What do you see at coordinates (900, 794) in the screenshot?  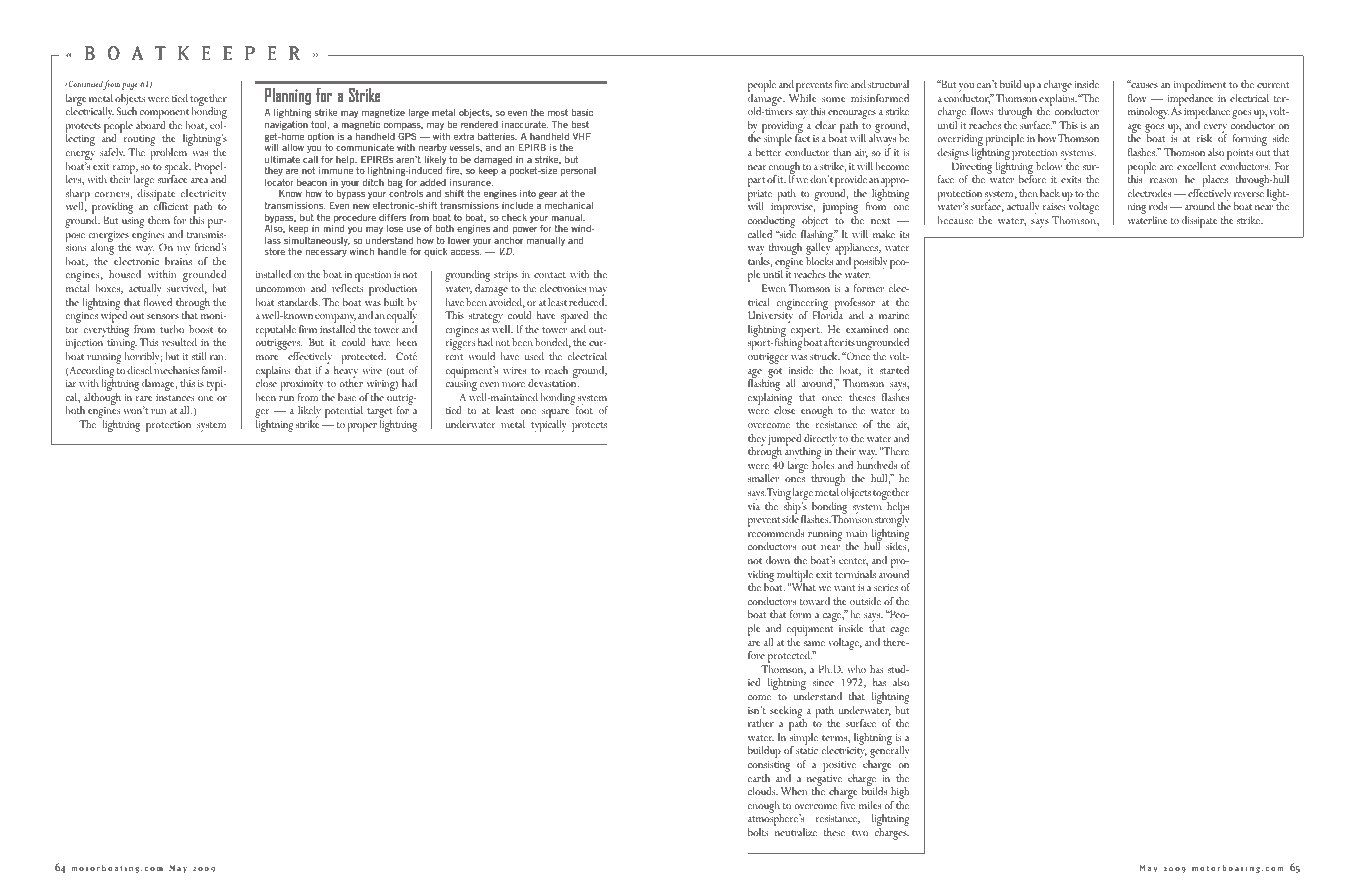 I see `high` at bounding box center [900, 794].
